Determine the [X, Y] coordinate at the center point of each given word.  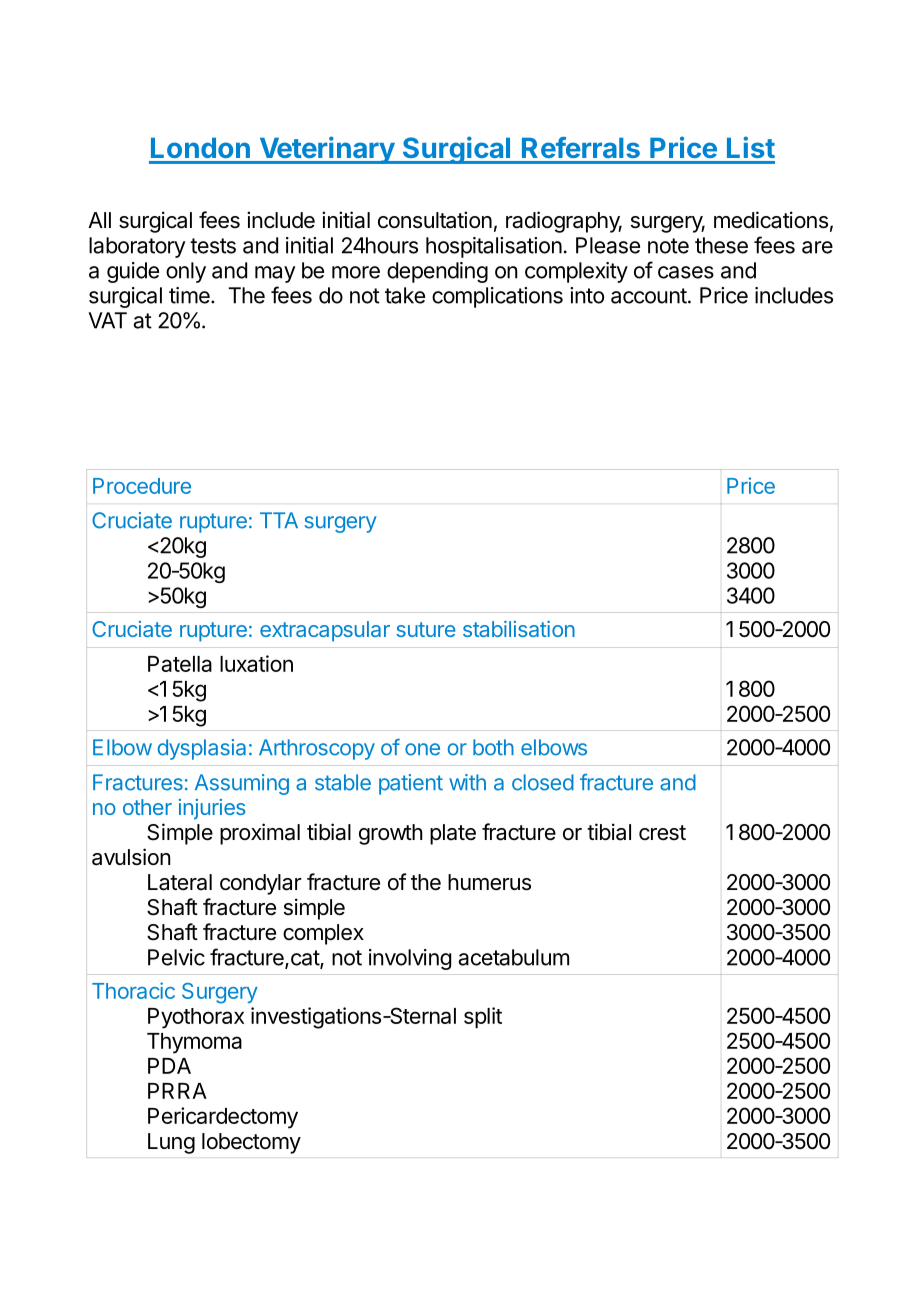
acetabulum [513, 957]
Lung [171, 1143]
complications [497, 297]
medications [771, 220]
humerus [489, 882]
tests [213, 246]
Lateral [180, 882]
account [649, 296]
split [483, 1018]
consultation [435, 220]
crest [662, 833]
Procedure [142, 486]
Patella [180, 664]
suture [426, 629]
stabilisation [519, 629]
